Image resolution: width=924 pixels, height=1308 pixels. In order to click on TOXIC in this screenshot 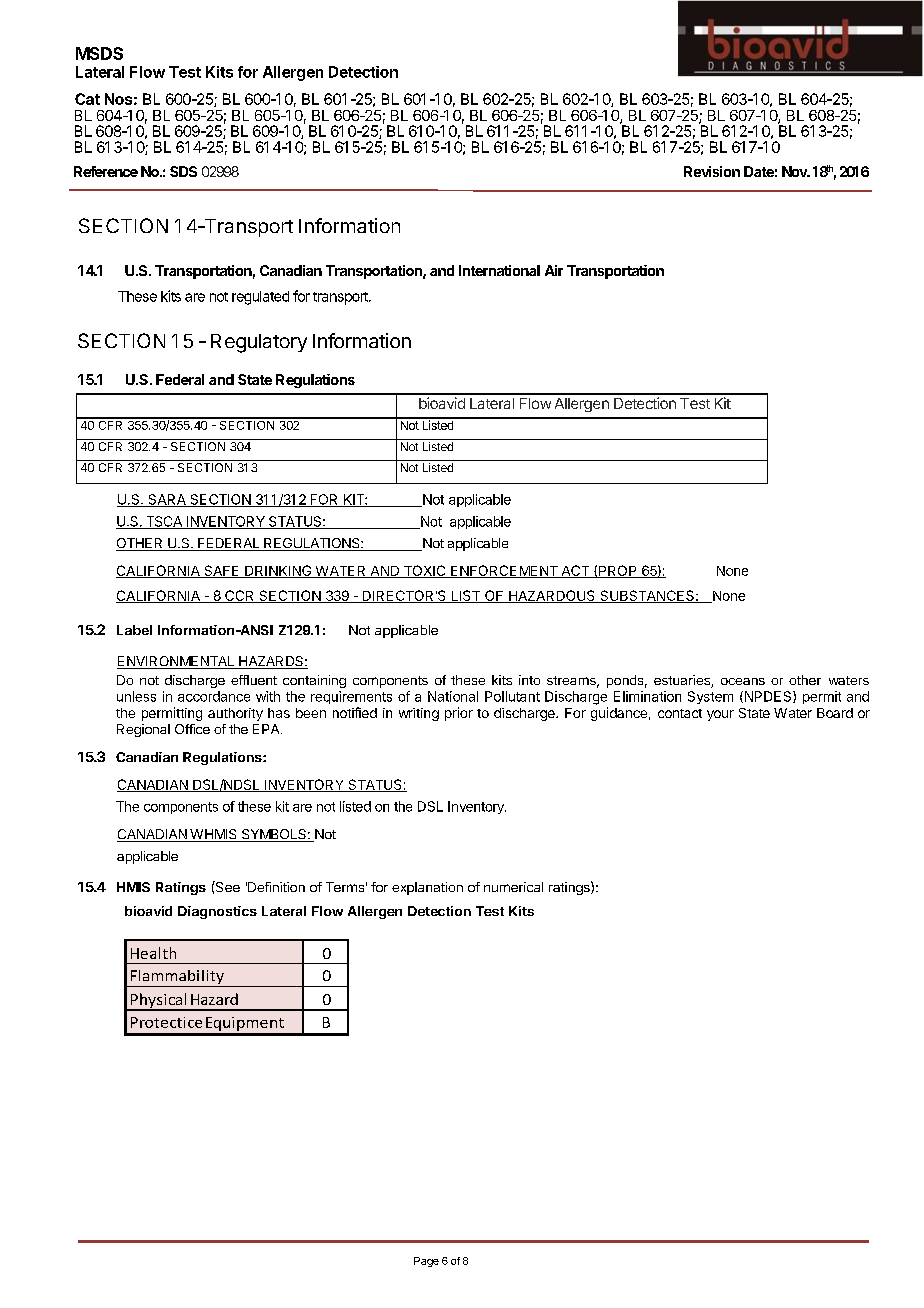, I will do `click(424, 571)`.
